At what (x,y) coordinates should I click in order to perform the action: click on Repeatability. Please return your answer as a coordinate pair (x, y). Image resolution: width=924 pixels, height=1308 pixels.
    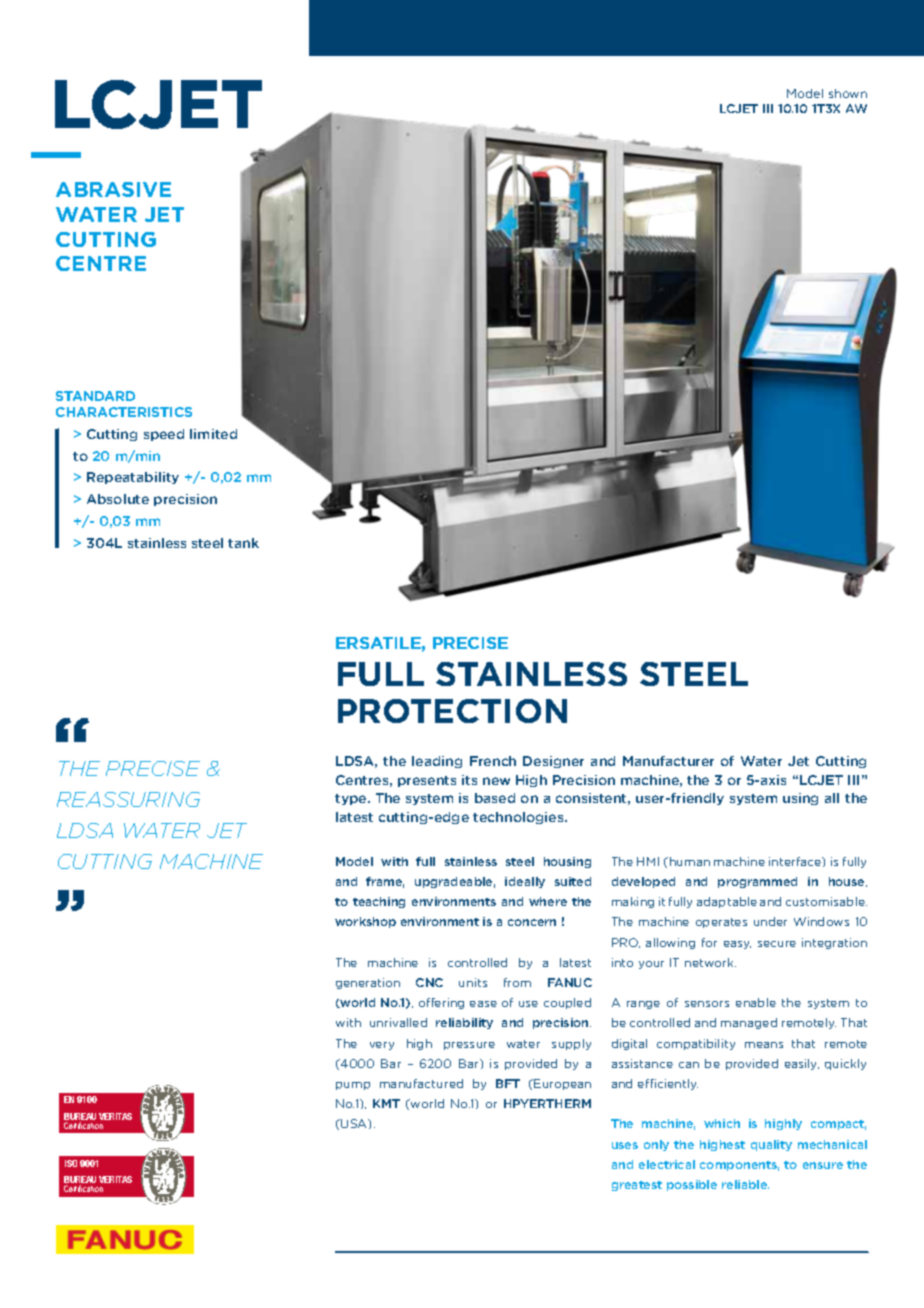
    Looking at the image, I should click on (133, 478).
